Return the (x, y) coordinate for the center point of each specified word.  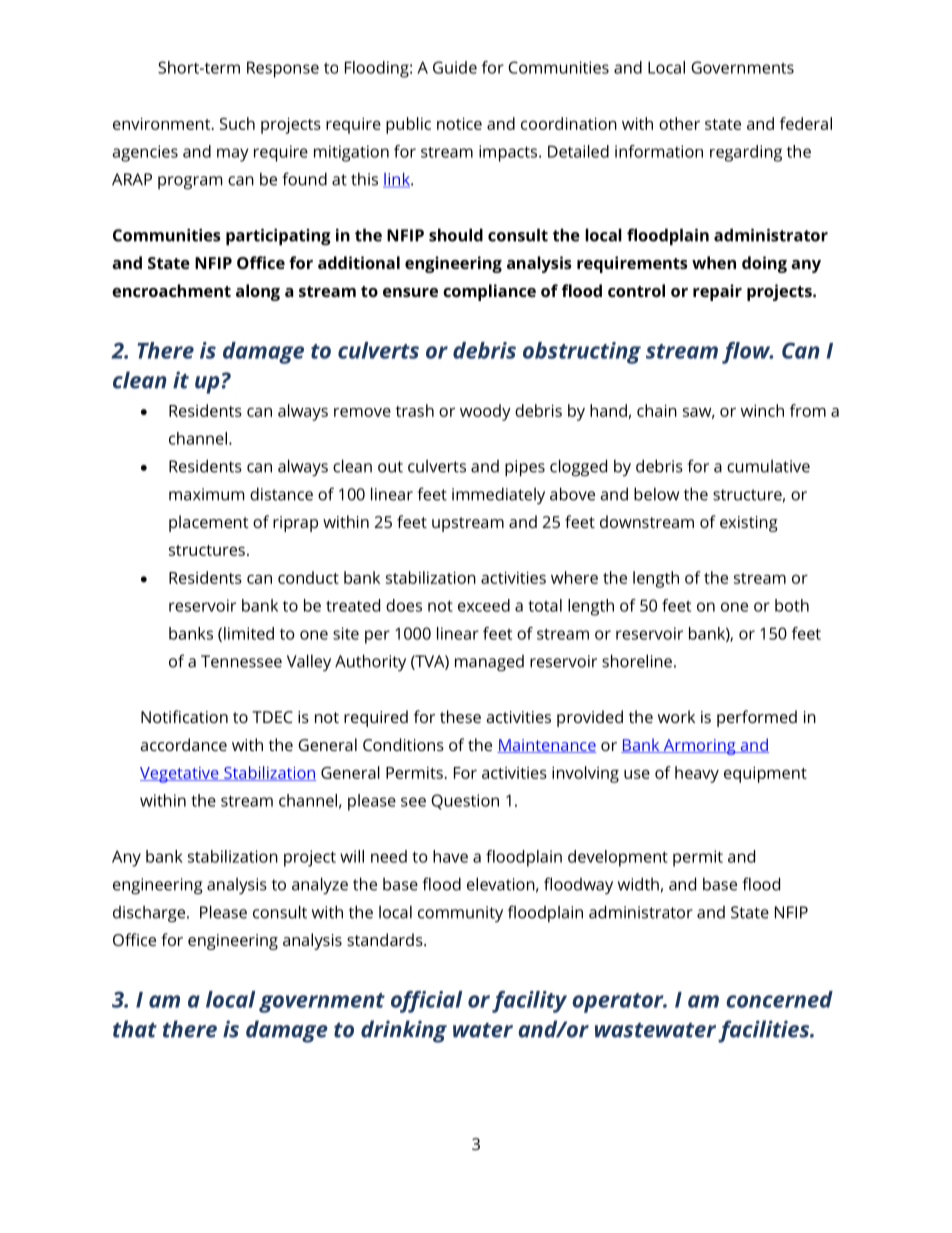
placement (209, 523)
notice (459, 123)
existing (749, 524)
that (135, 1029)
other (679, 123)
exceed (484, 605)
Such (237, 123)
